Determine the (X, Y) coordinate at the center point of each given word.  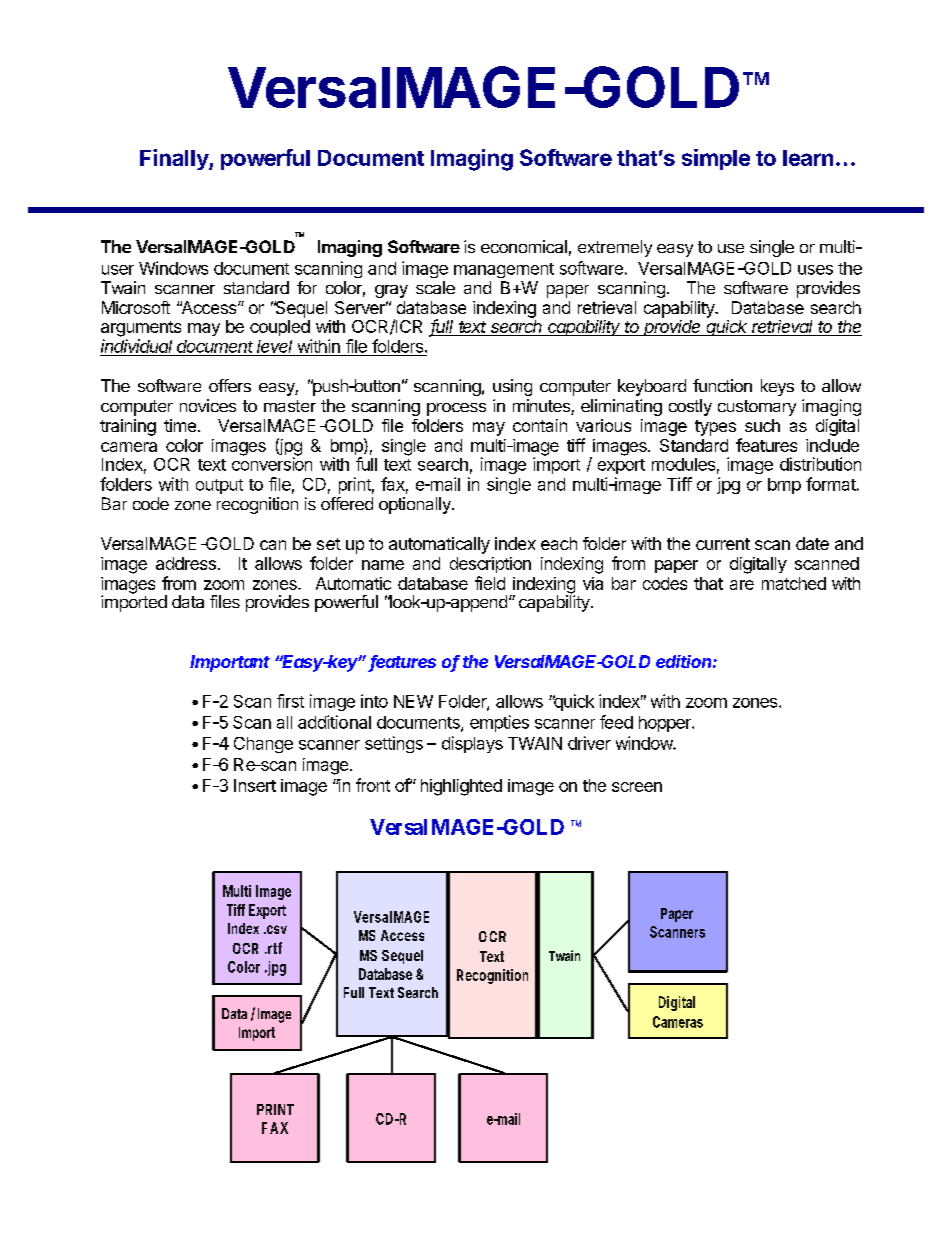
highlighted (461, 787)
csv (276, 929)
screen (637, 787)
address (186, 563)
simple (716, 159)
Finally (175, 159)
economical (524, 246)
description (490, 565)
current (723, 544)
